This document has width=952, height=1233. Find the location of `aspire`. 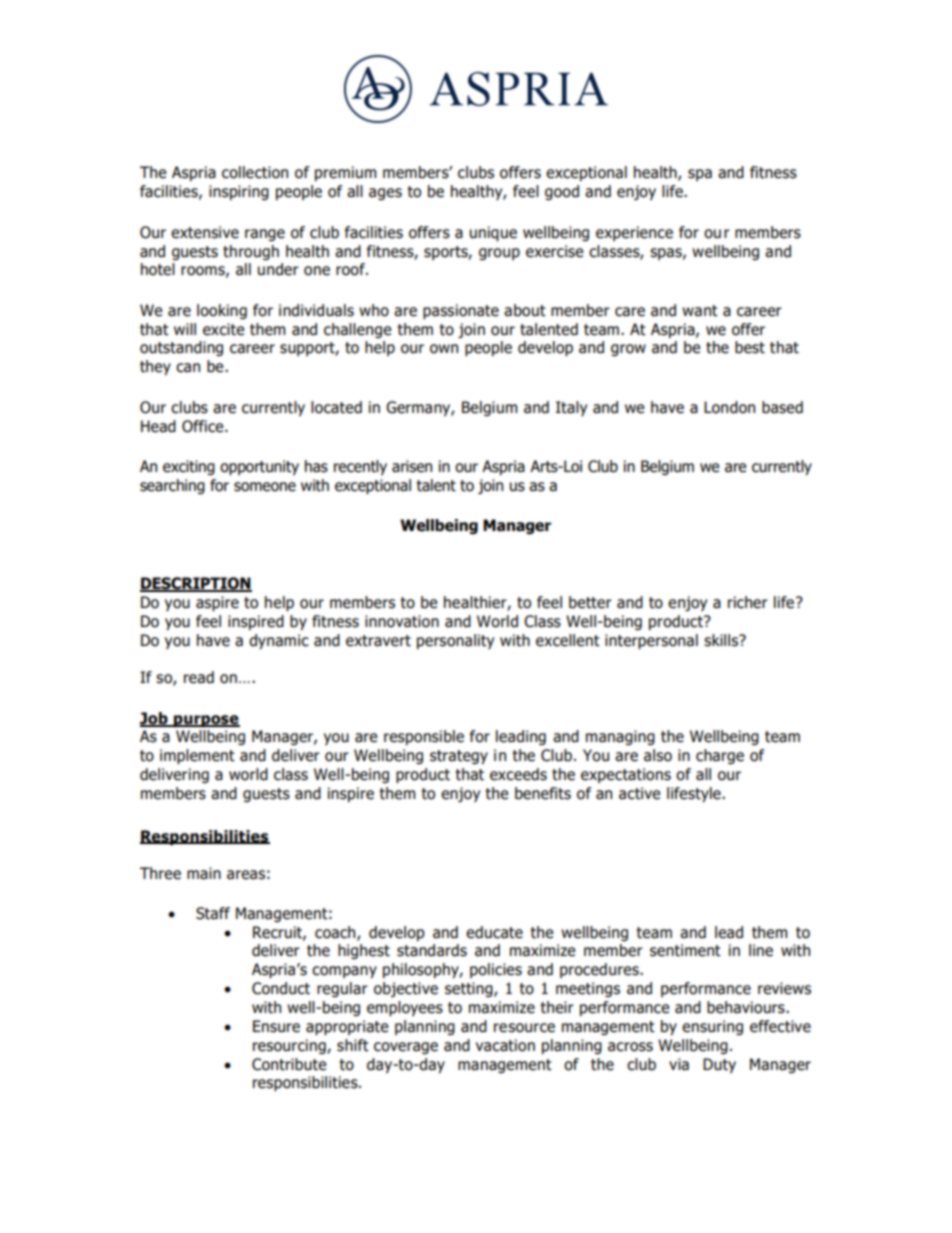

aspire is located at coordinates (217, 603).
